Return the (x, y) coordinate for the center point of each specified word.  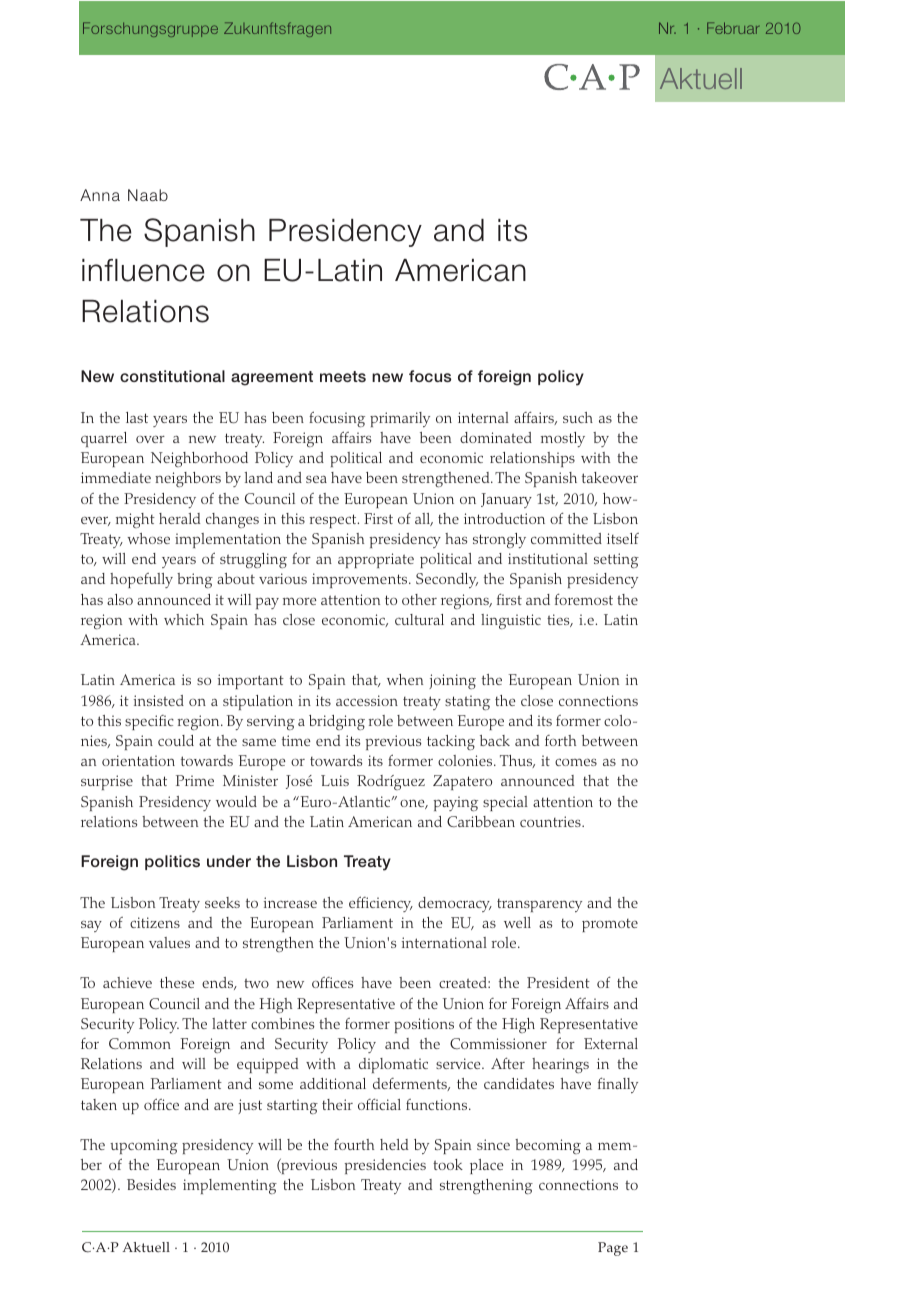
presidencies (385, 1166)
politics (172, 862)
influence (143, 270)
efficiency (381, 904)
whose (148, 538)
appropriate (376, 560)
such (578, 417)
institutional (548, 558)
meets (343, 376)
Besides (151, 1184)
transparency (539, 905)
